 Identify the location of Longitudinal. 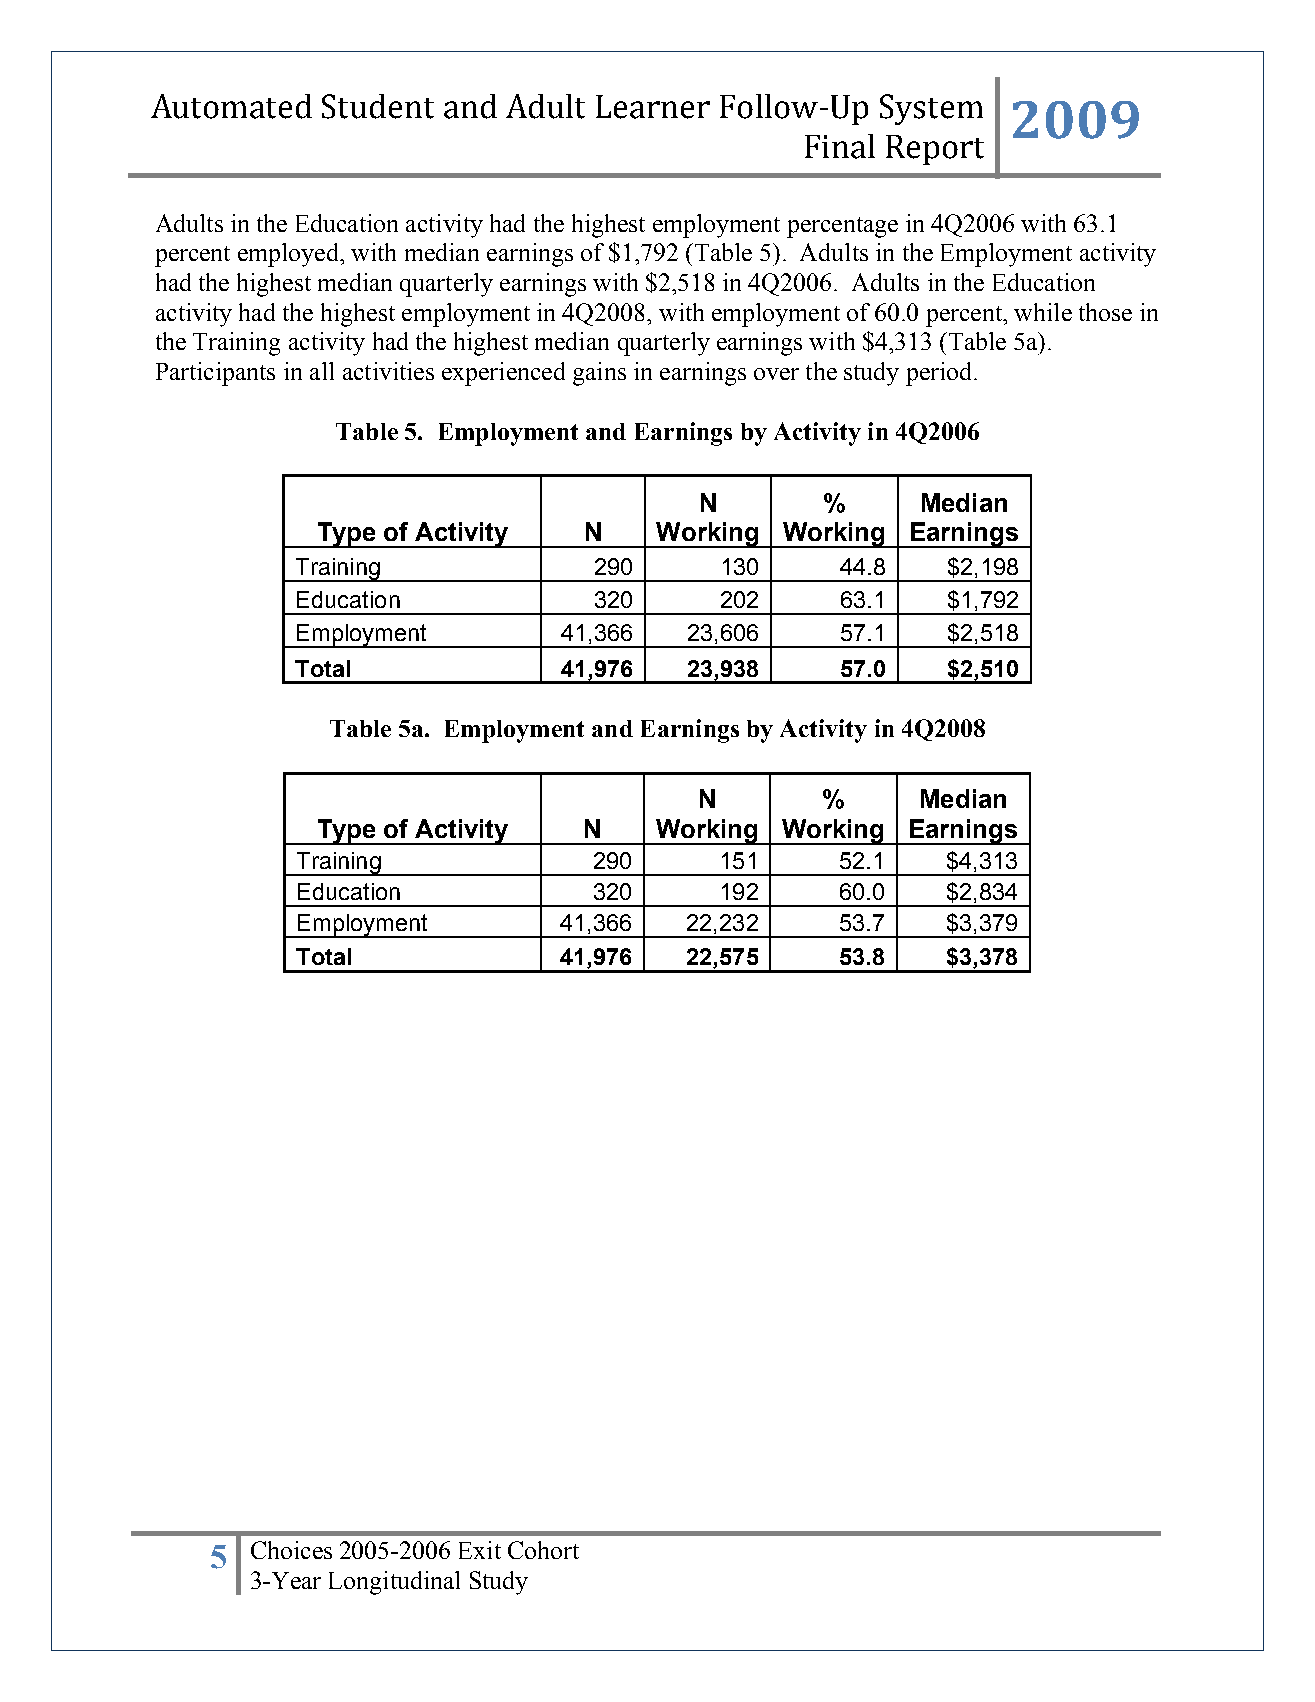
(394, 1583).
